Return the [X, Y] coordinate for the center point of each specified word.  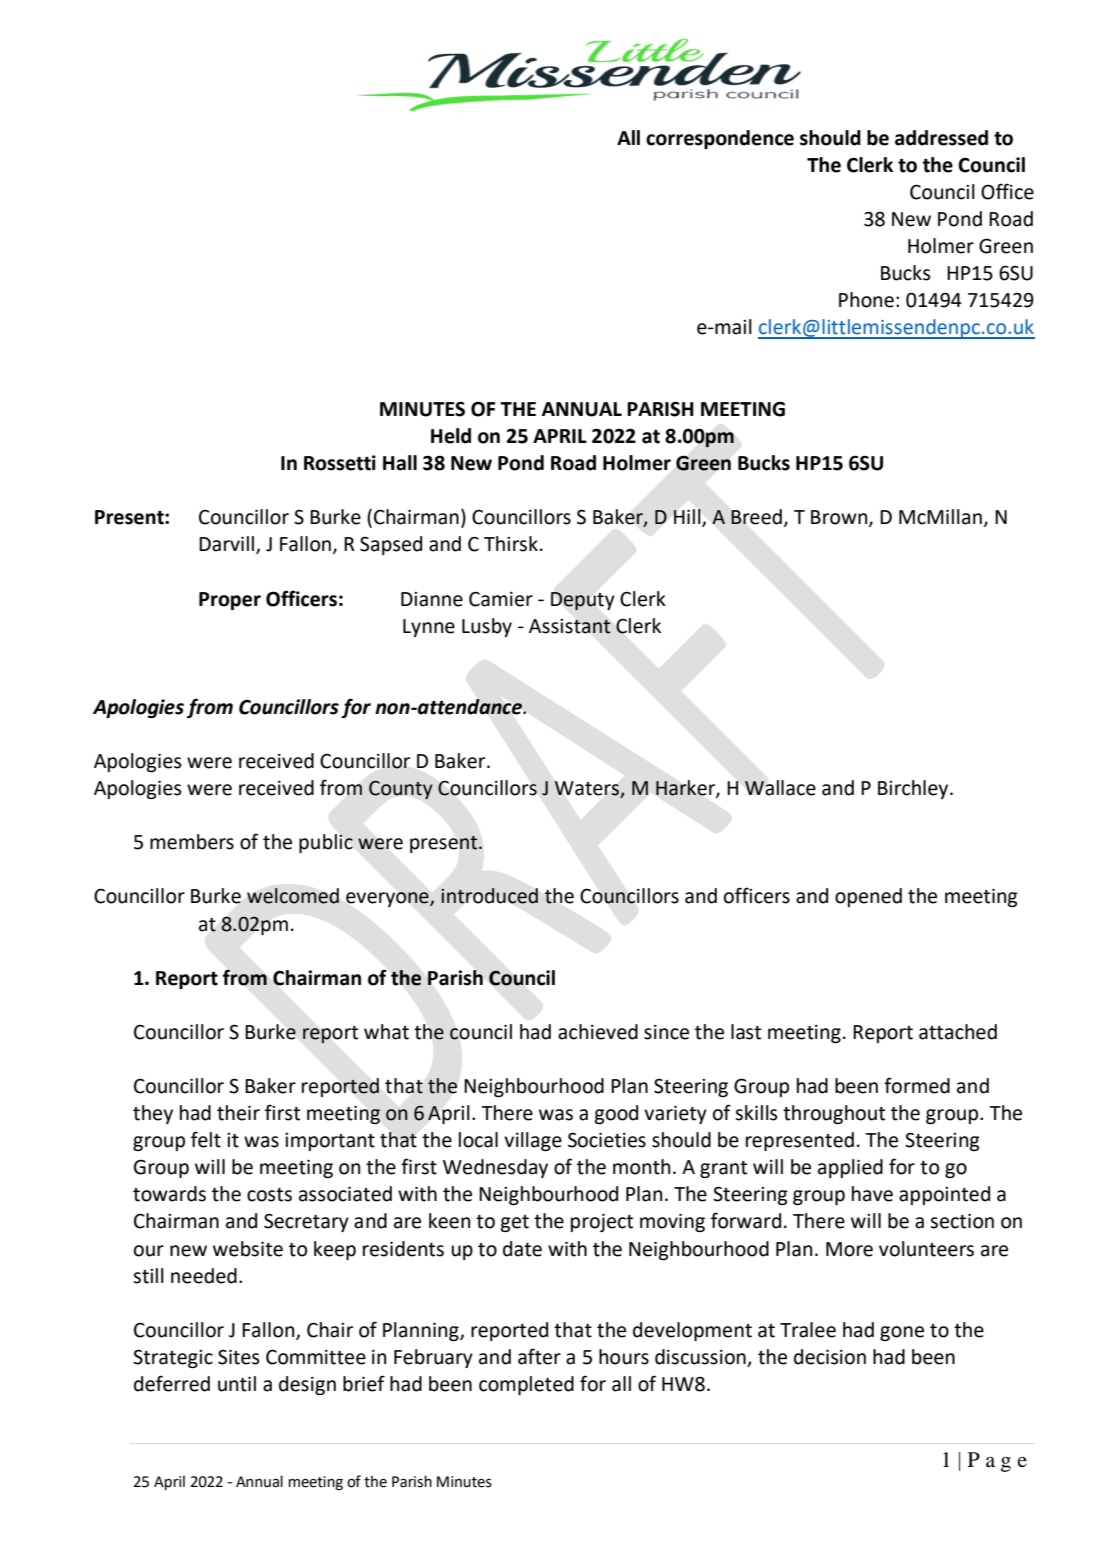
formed [917, 1085]
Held [451, 436]
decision [830, 1357]
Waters [587, 789]
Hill [688, 517]
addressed [941, 138]
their [238, 1113]
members [192, 842]
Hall [400, 463]
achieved [598, 1032]
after [539, 1356]
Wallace [780, 788]
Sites [239, 1357]
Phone [866, 300]
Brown [840, 518]
